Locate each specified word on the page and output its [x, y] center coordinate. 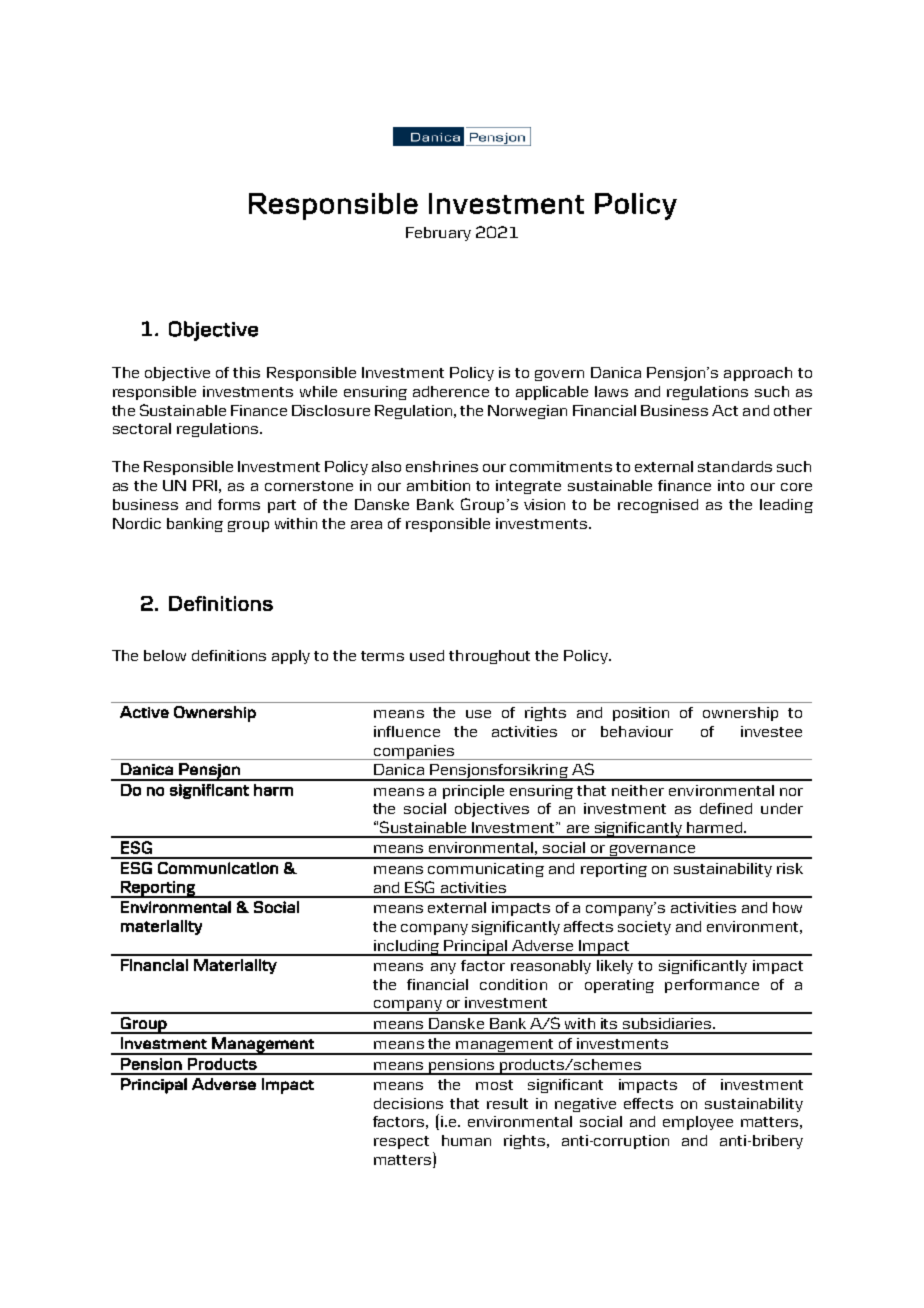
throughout [489, 657]
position [641, 714]
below [165, 655]
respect [401, 1142]
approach [758, 374]
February [438, 234]
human [466, 1140]
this [246, 372]
